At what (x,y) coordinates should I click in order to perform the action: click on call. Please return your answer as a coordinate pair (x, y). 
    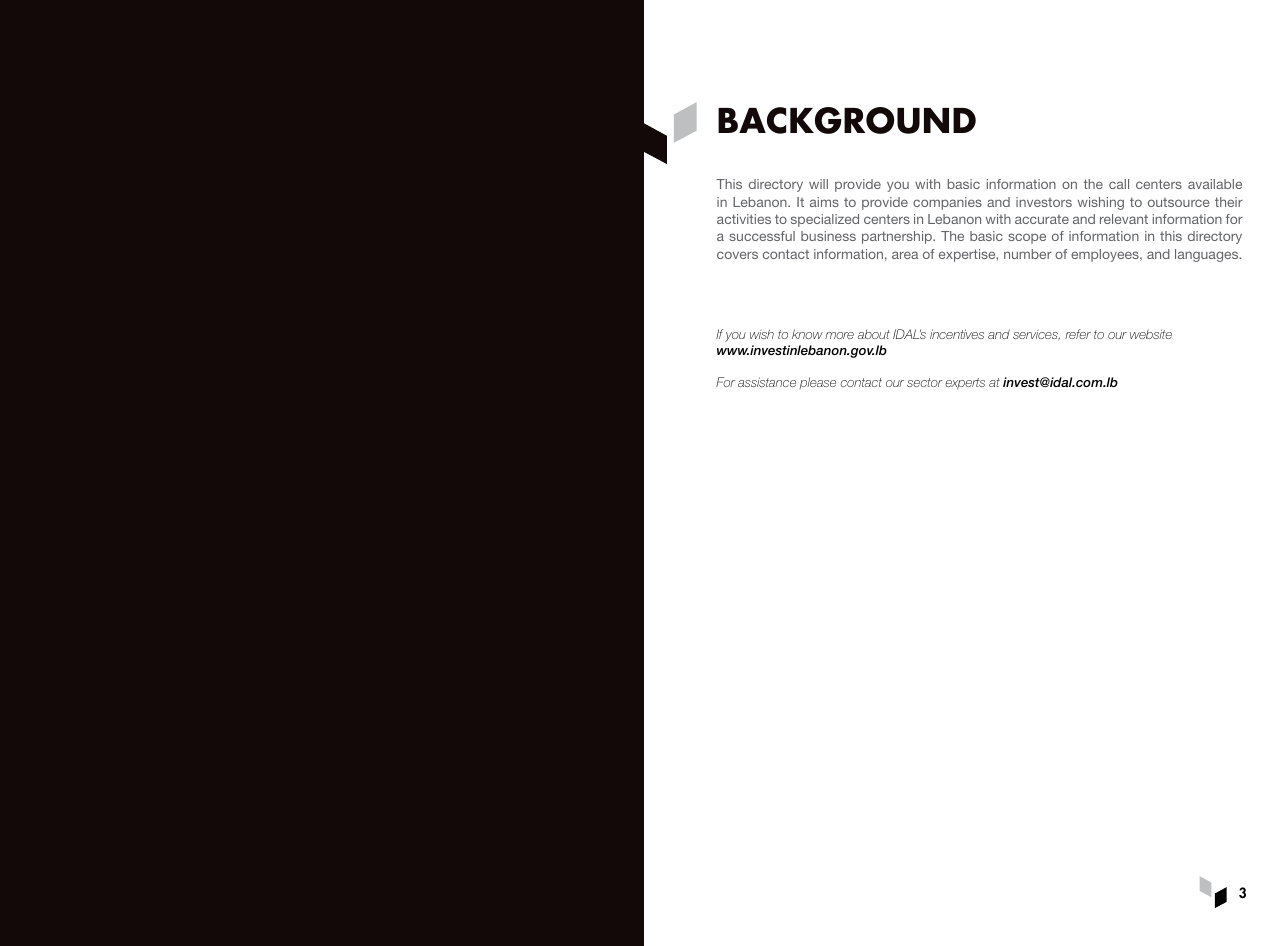
    Looking at the image, I should click on (1119, 184).
